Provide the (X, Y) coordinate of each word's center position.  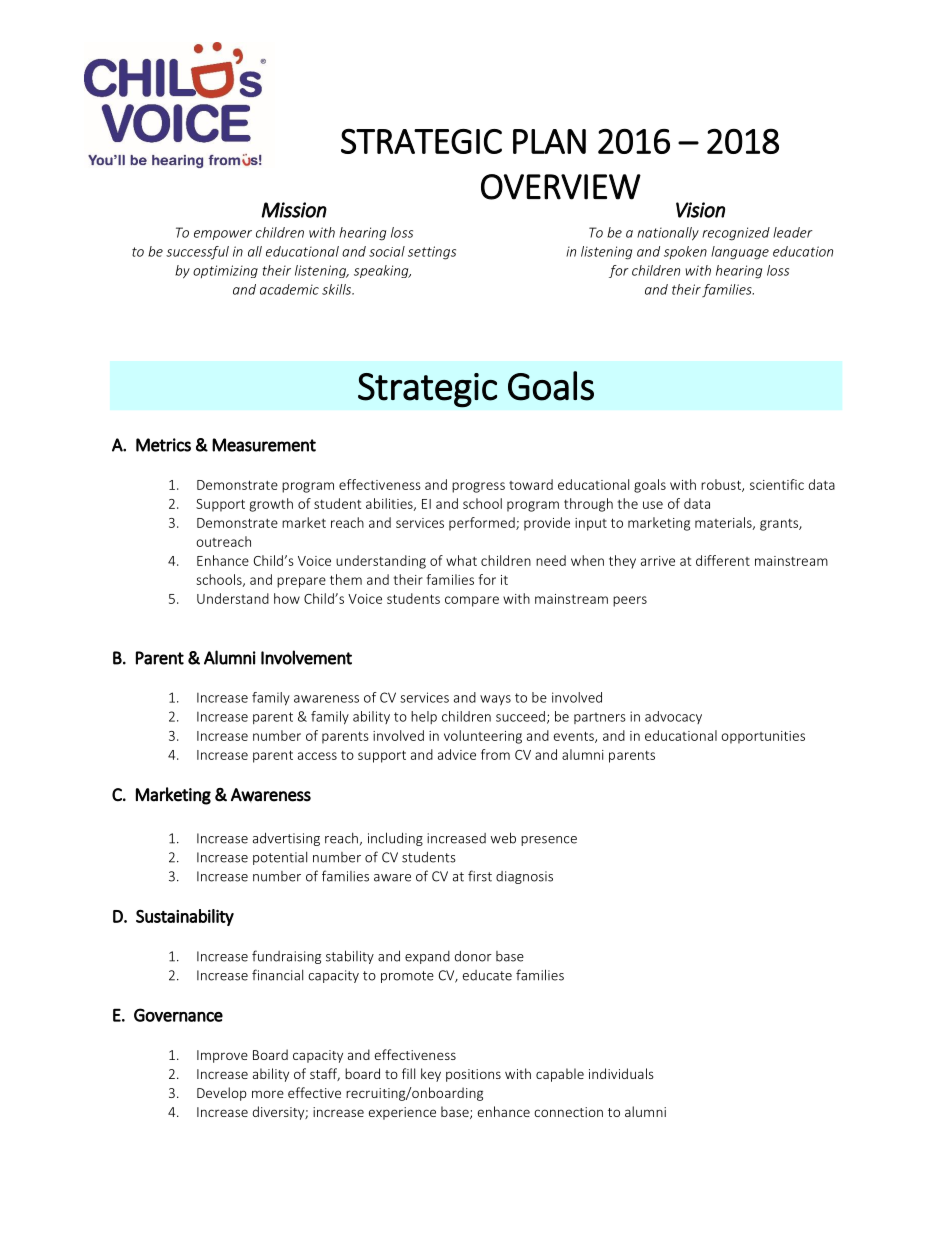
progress (478, 487)
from (495, 754)
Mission (294, 210)
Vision (700, 210)
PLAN (549, 141)
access (317, 756)
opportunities (763, 737)
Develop (222, 1094)
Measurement (264, 445)
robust (722, 485)
